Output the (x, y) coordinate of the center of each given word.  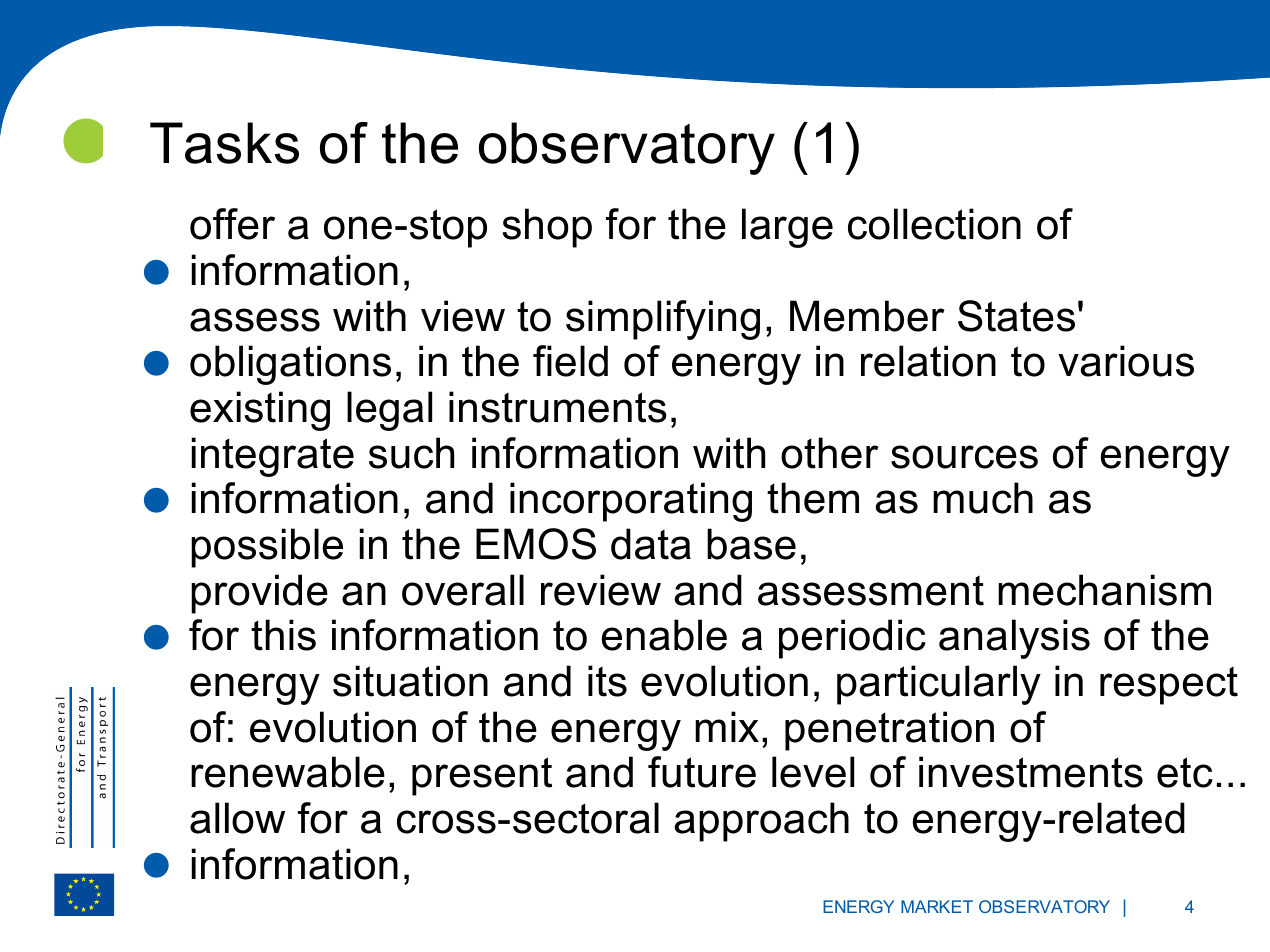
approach (762, 822)
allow (237, 818)
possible (267, 548)
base (751, 544)
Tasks (224, 143)
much (983, 498)
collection (934, 224)
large (787, 228)
